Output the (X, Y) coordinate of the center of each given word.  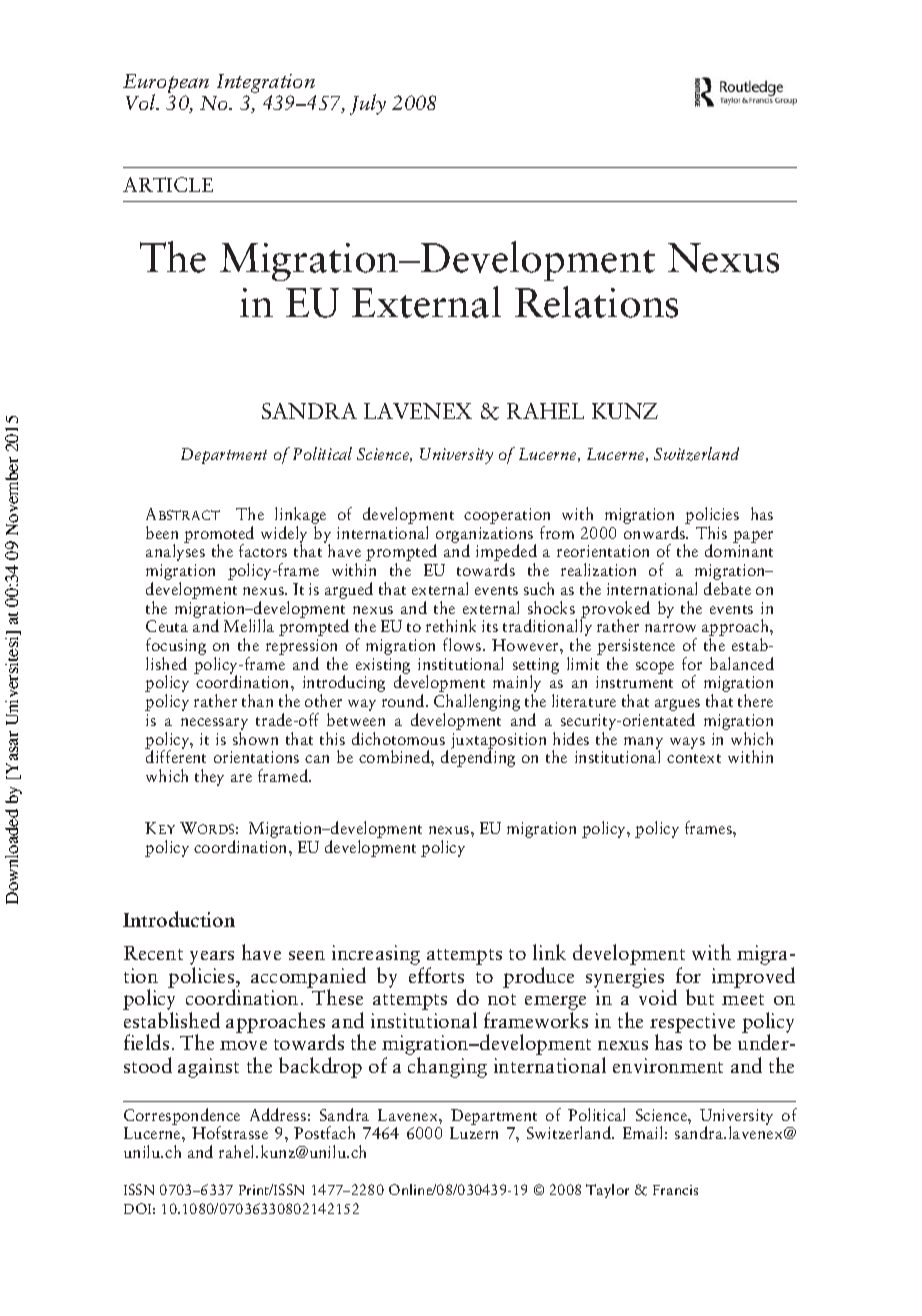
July (368, 104)
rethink (451, 625)
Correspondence (182, 1117)
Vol (142, 102)
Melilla (249, 625)
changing (447, 1067)
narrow (670, 628)
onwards (656, 532)
